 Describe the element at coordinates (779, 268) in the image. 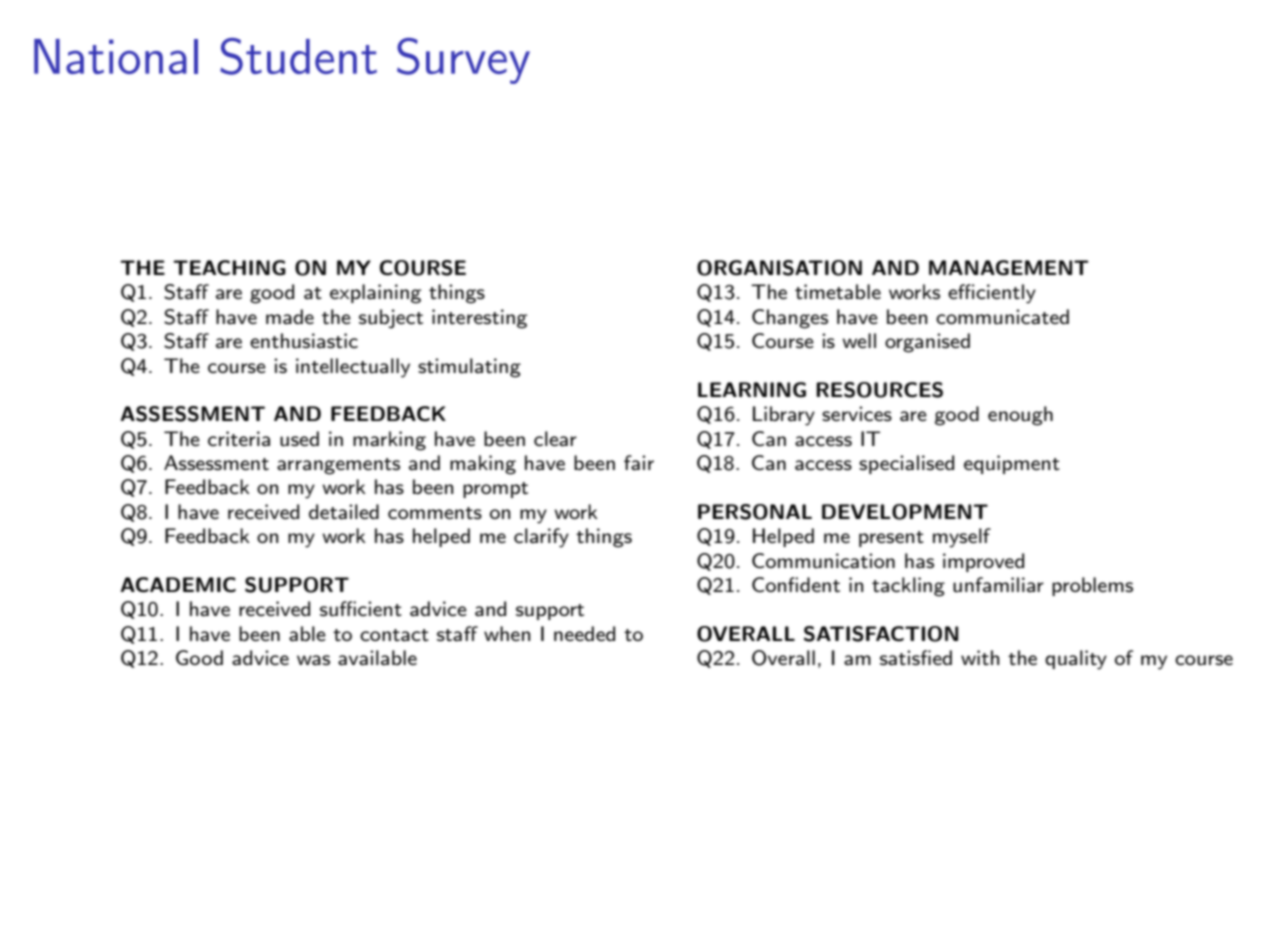

I see `ORGANISATION` at that location.
